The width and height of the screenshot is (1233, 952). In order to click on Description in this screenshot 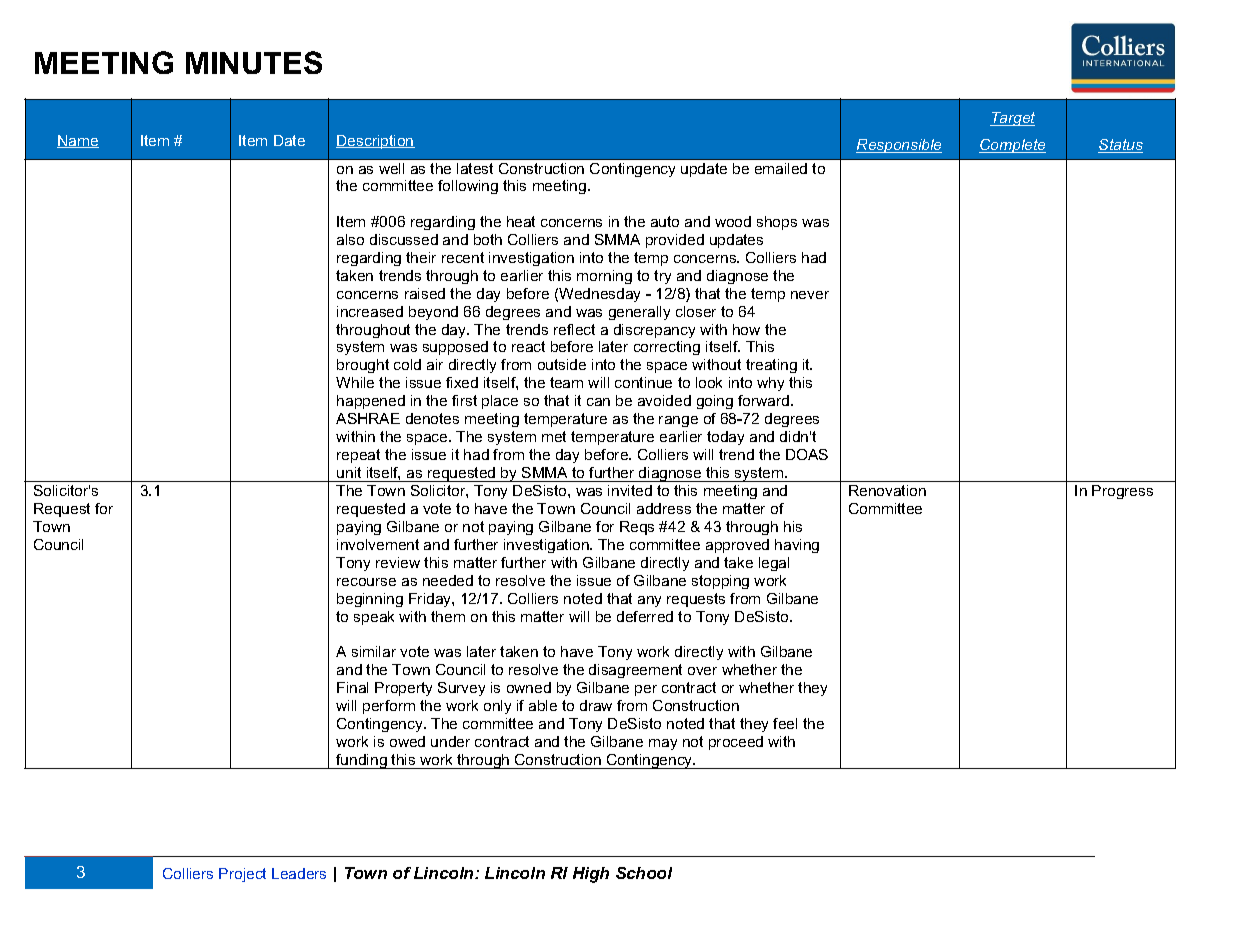, I will do `click(375, 142)`.
